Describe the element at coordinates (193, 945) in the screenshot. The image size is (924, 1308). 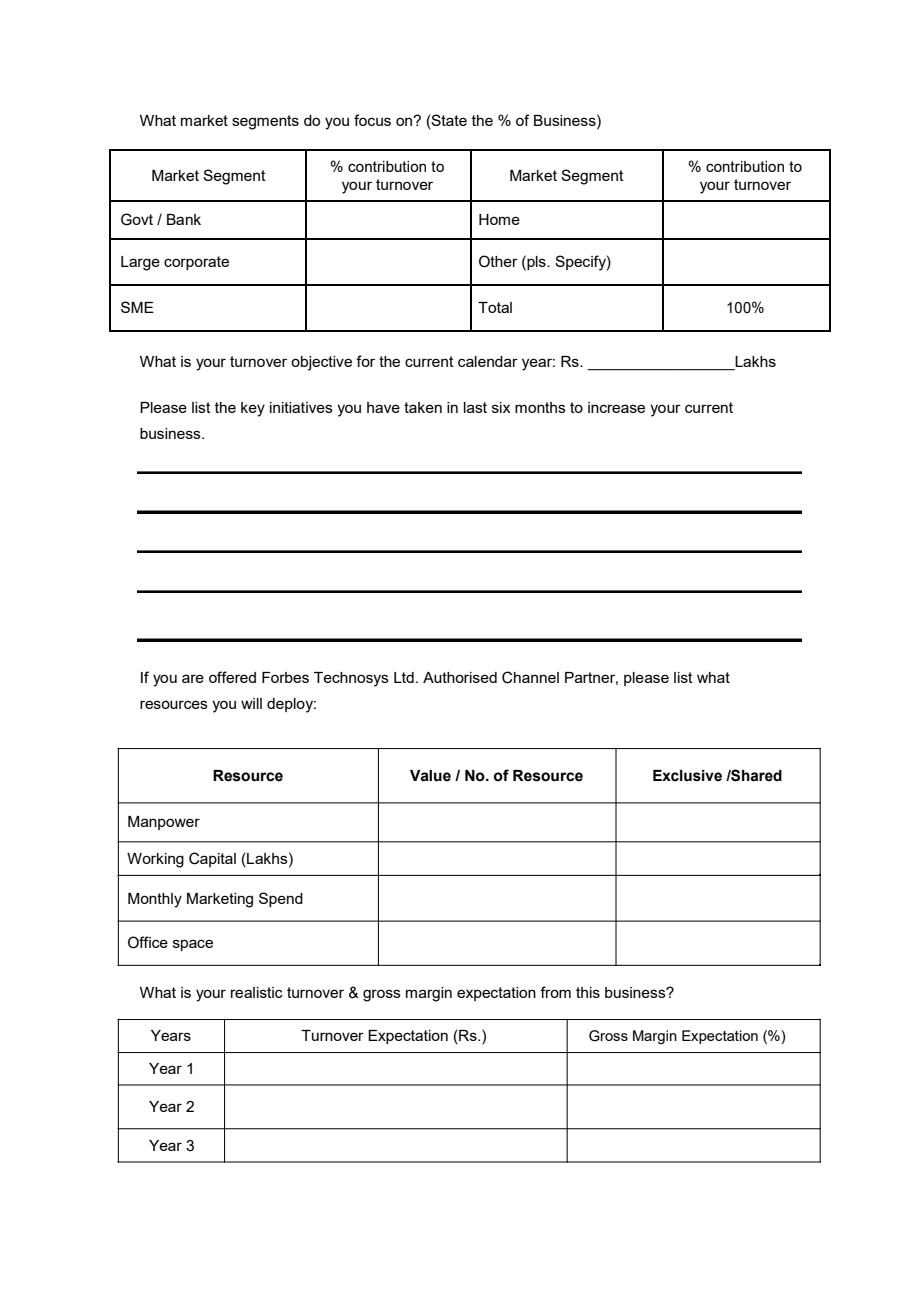
I see `space` at that location.
